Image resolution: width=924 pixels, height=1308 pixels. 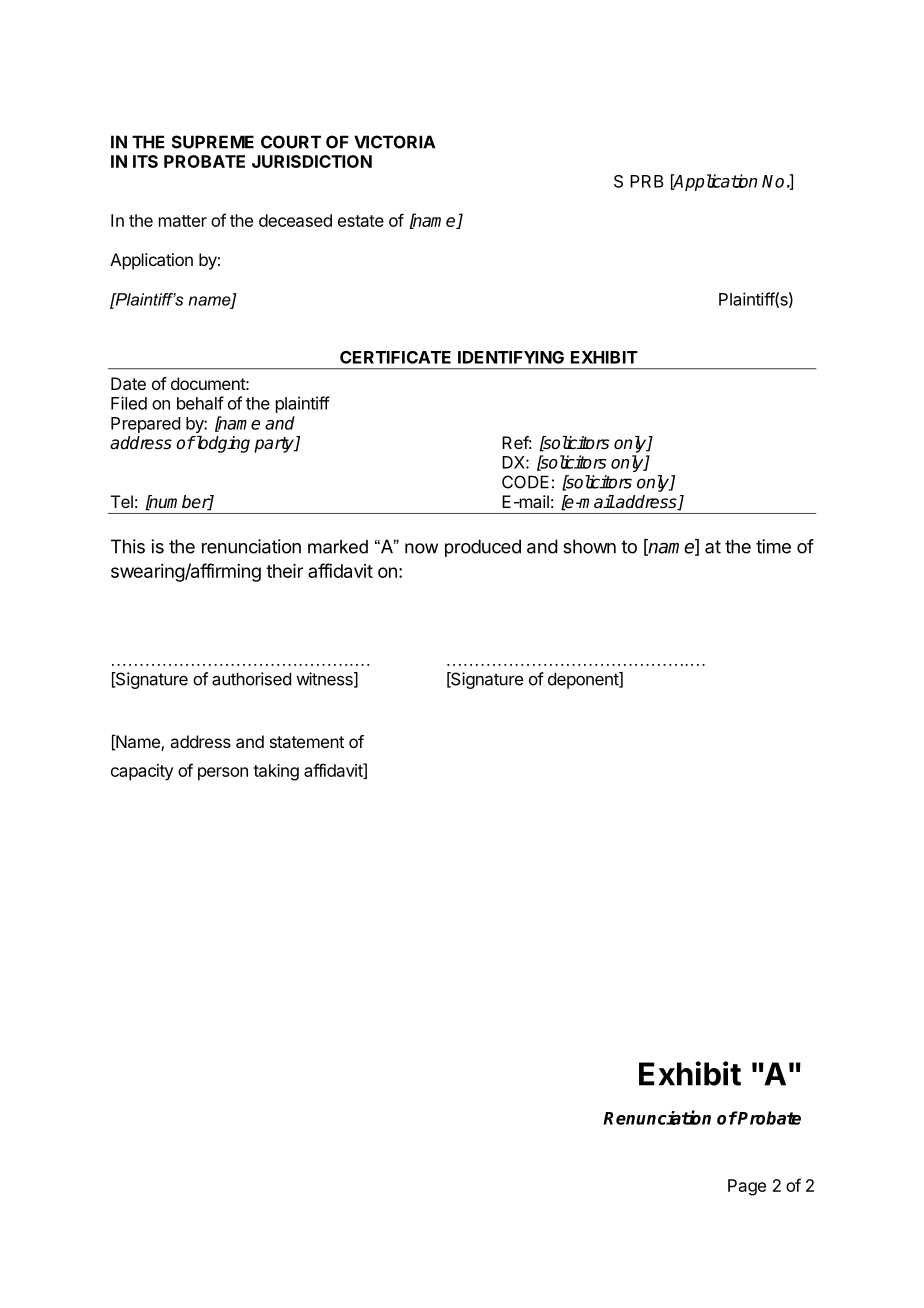 I want to click on statement, so click(x=307, y=742).
